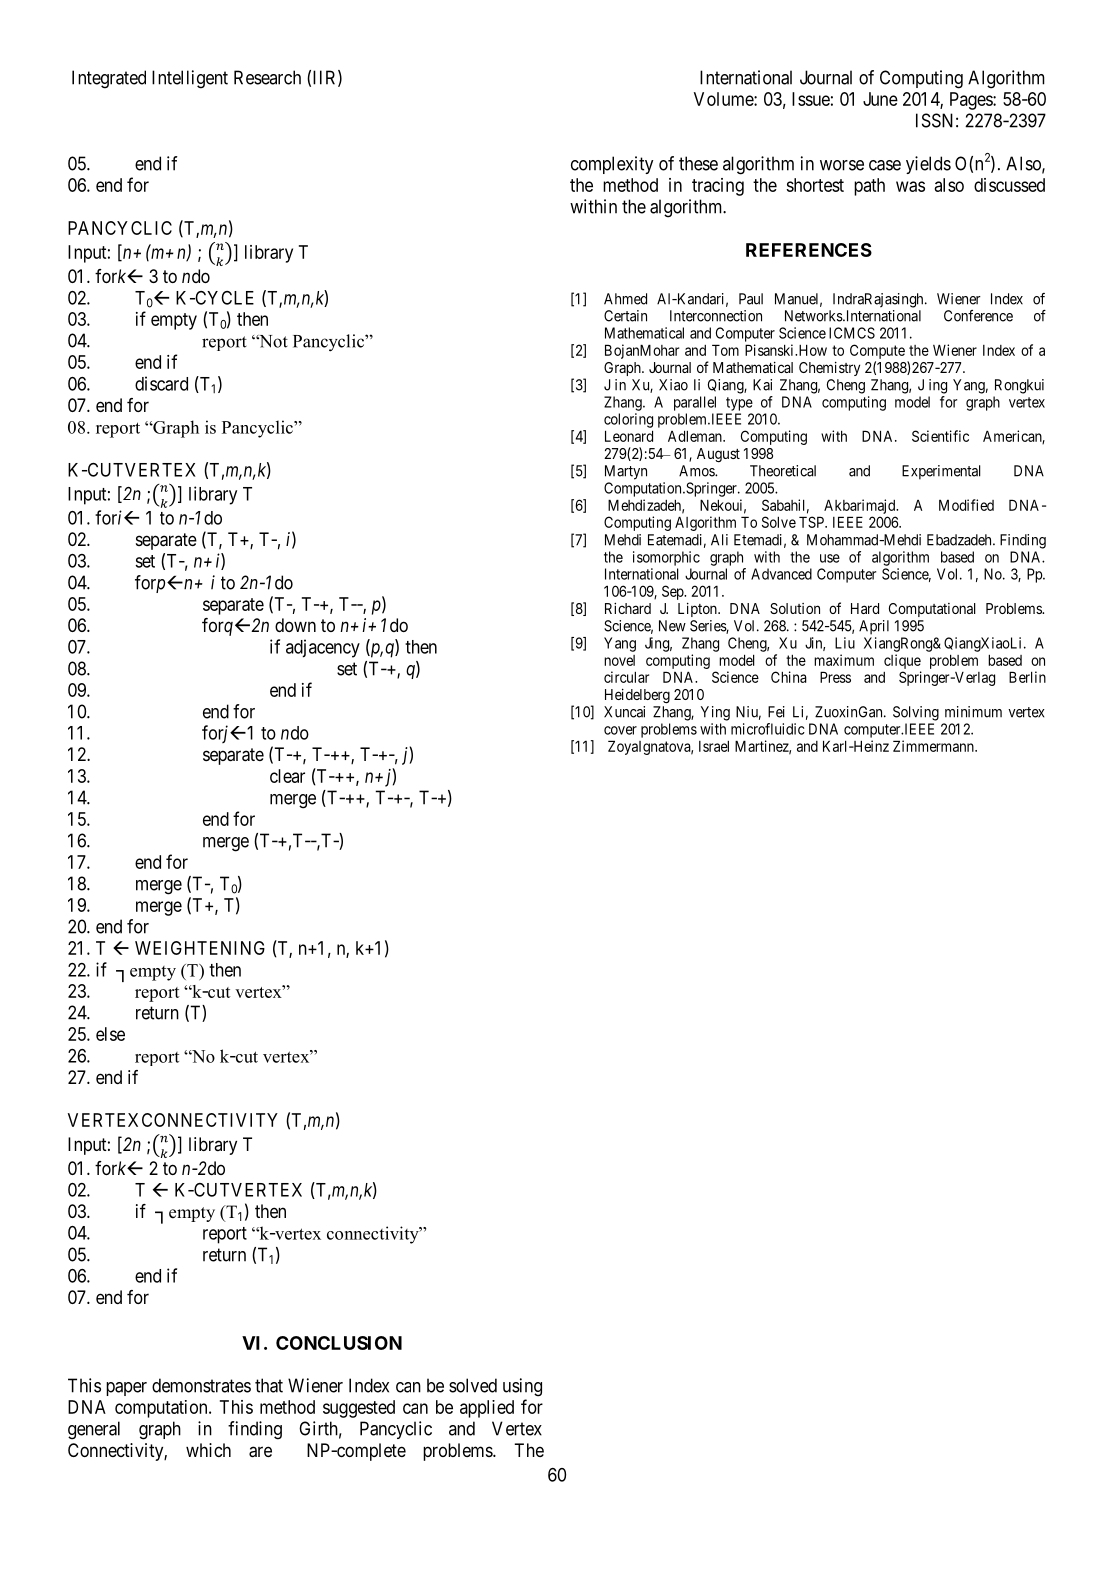  Describe the element at coordinates (287, 776) in the document. I see `clear` at that location.
